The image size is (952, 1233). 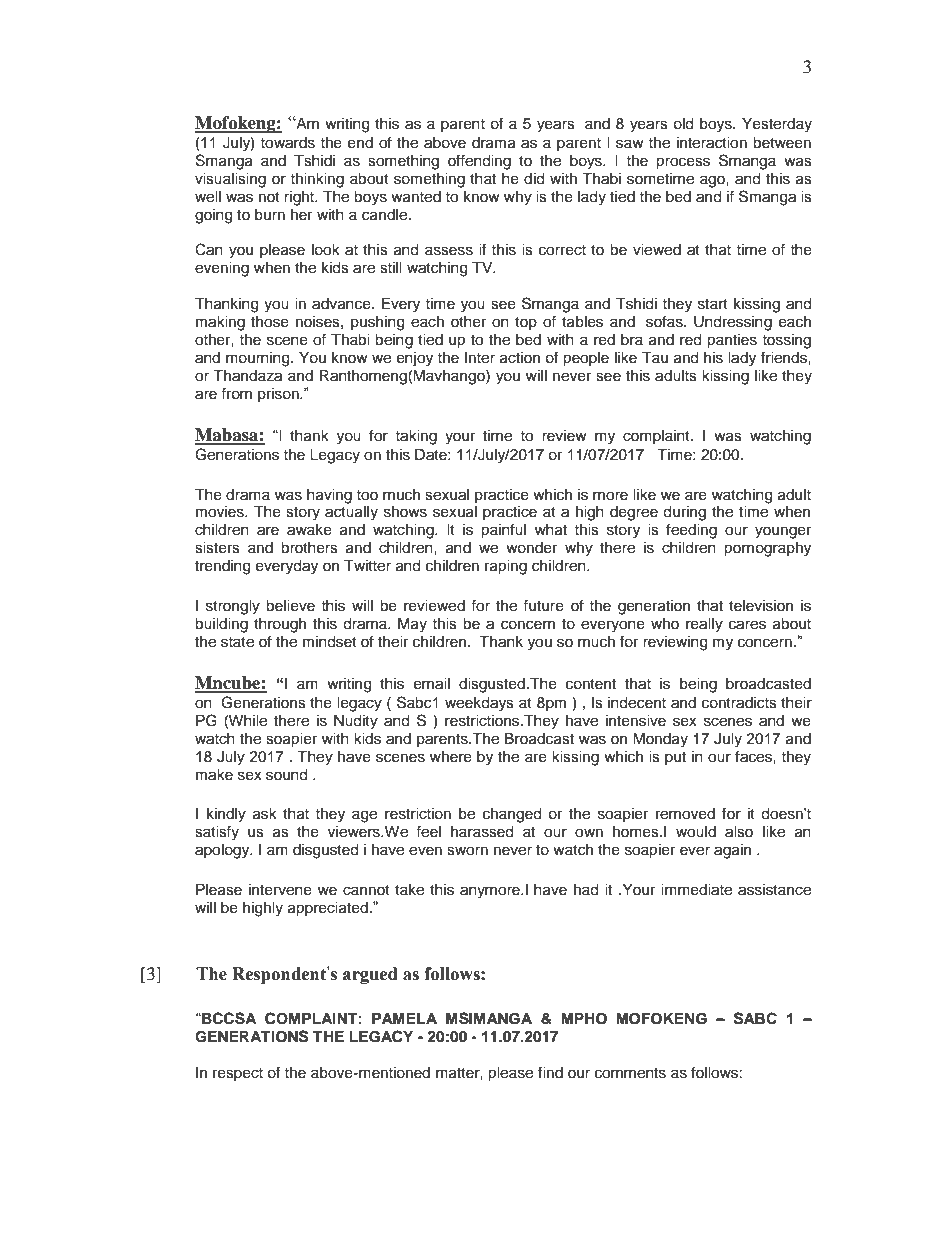 I want to click on prison, so click(x=279, y=395).
